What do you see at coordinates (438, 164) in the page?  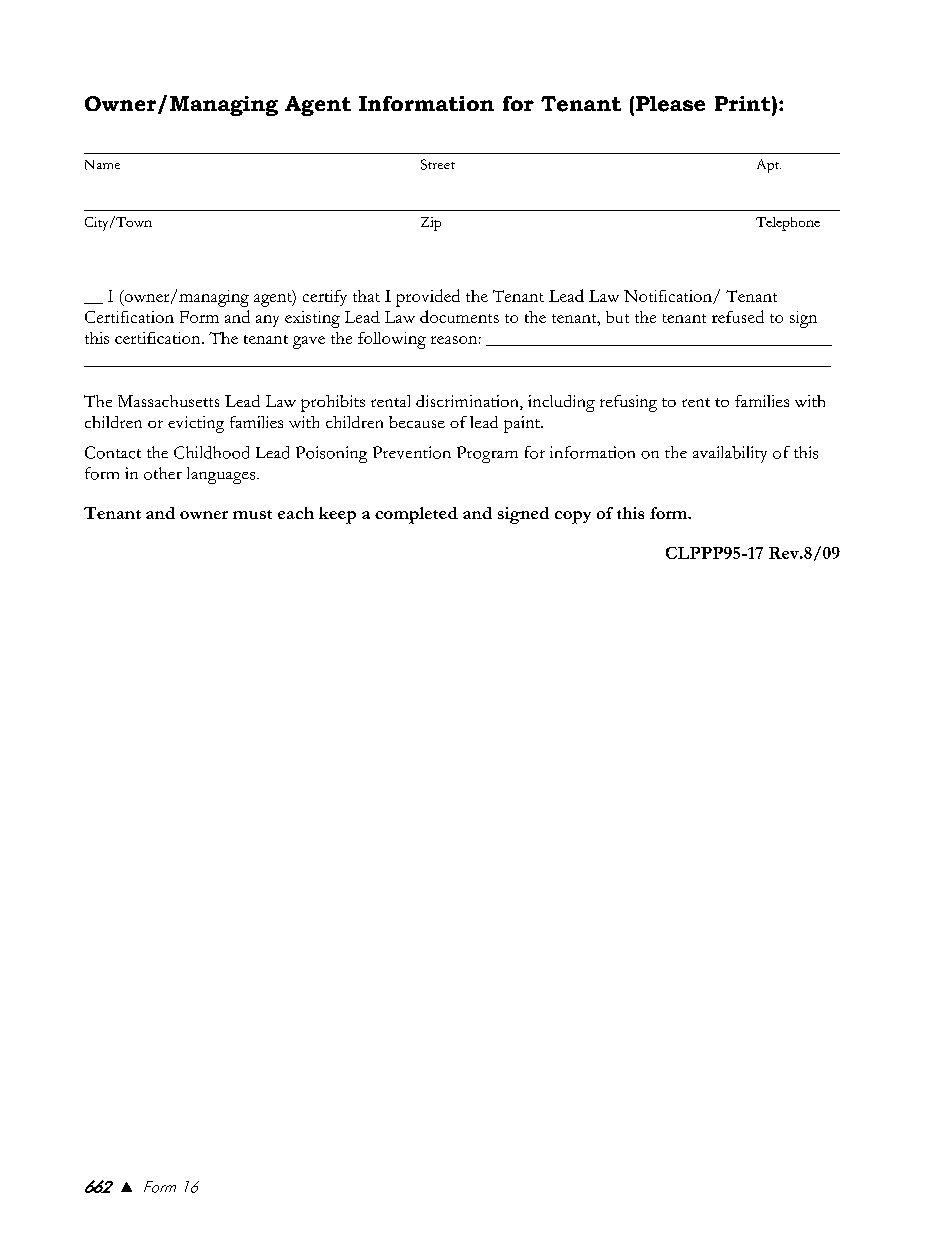 I see `Street` at bounding box center [438, 164].
